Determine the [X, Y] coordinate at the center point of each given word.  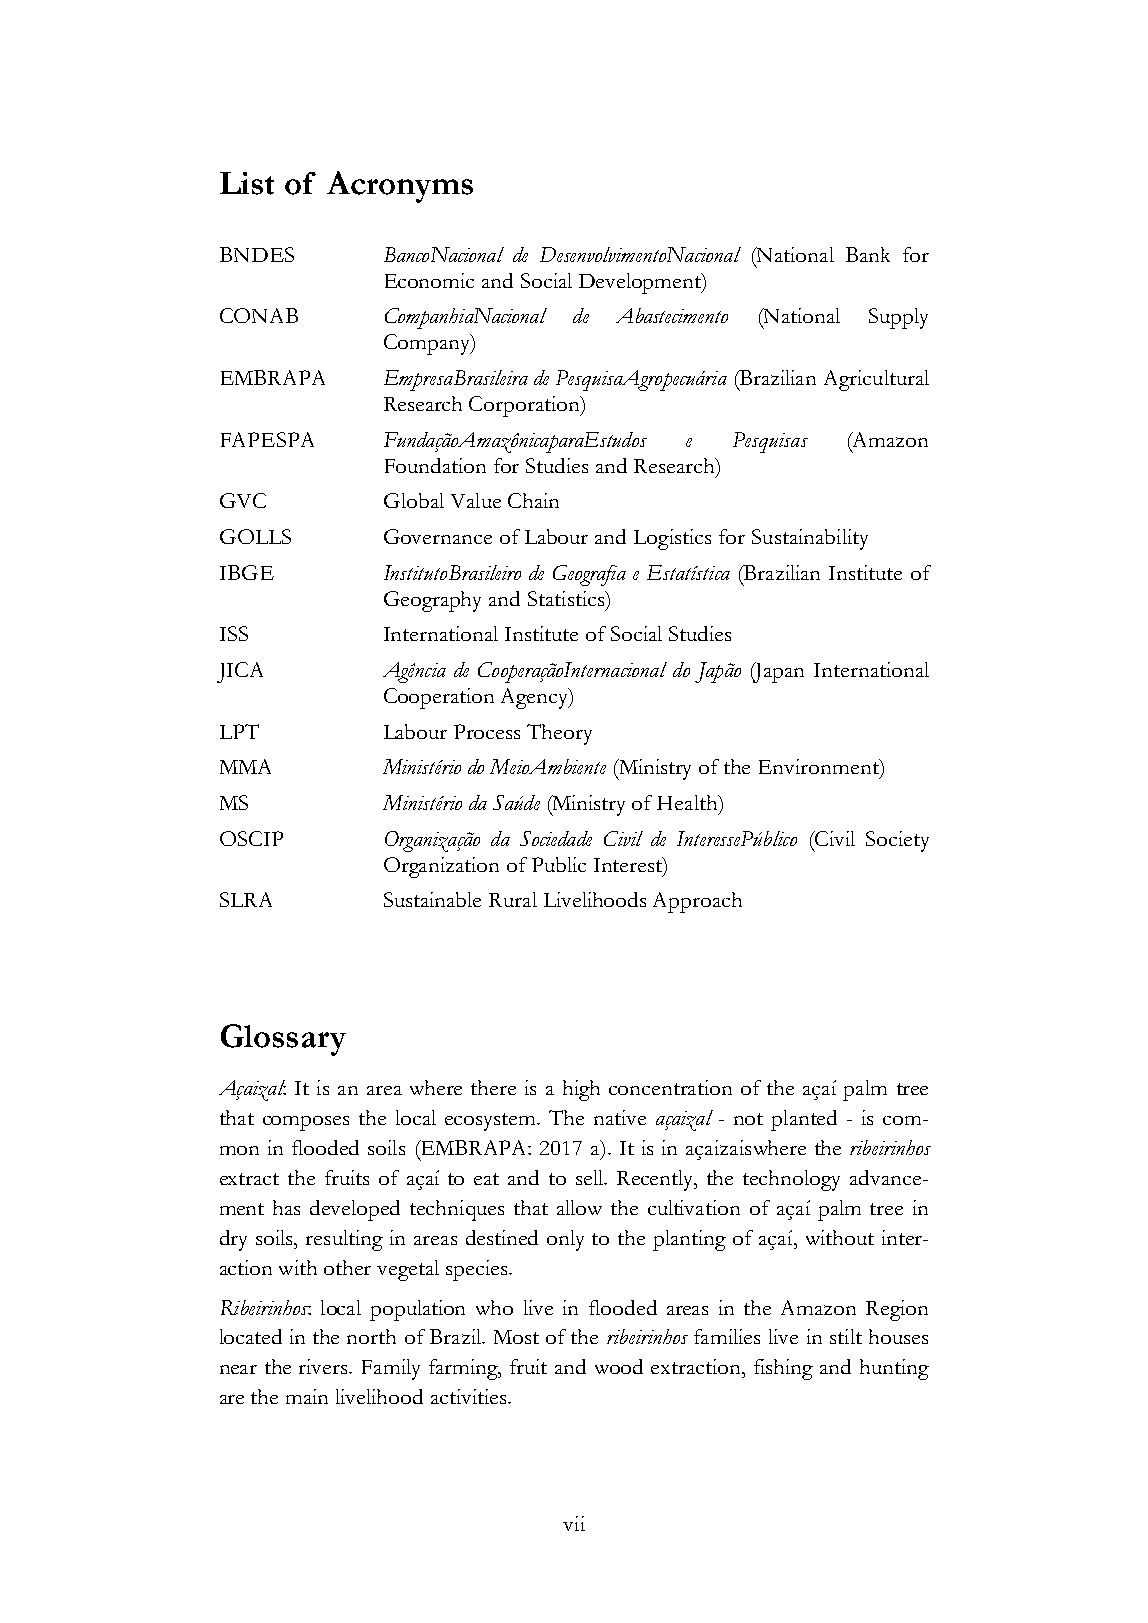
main [307, 1396]
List [247, 183]
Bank [868, 254]
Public [559, 864]
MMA [245, 766]
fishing [783, 1369]
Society [897, 841]
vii [574, 1523]
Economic [429, 280]
